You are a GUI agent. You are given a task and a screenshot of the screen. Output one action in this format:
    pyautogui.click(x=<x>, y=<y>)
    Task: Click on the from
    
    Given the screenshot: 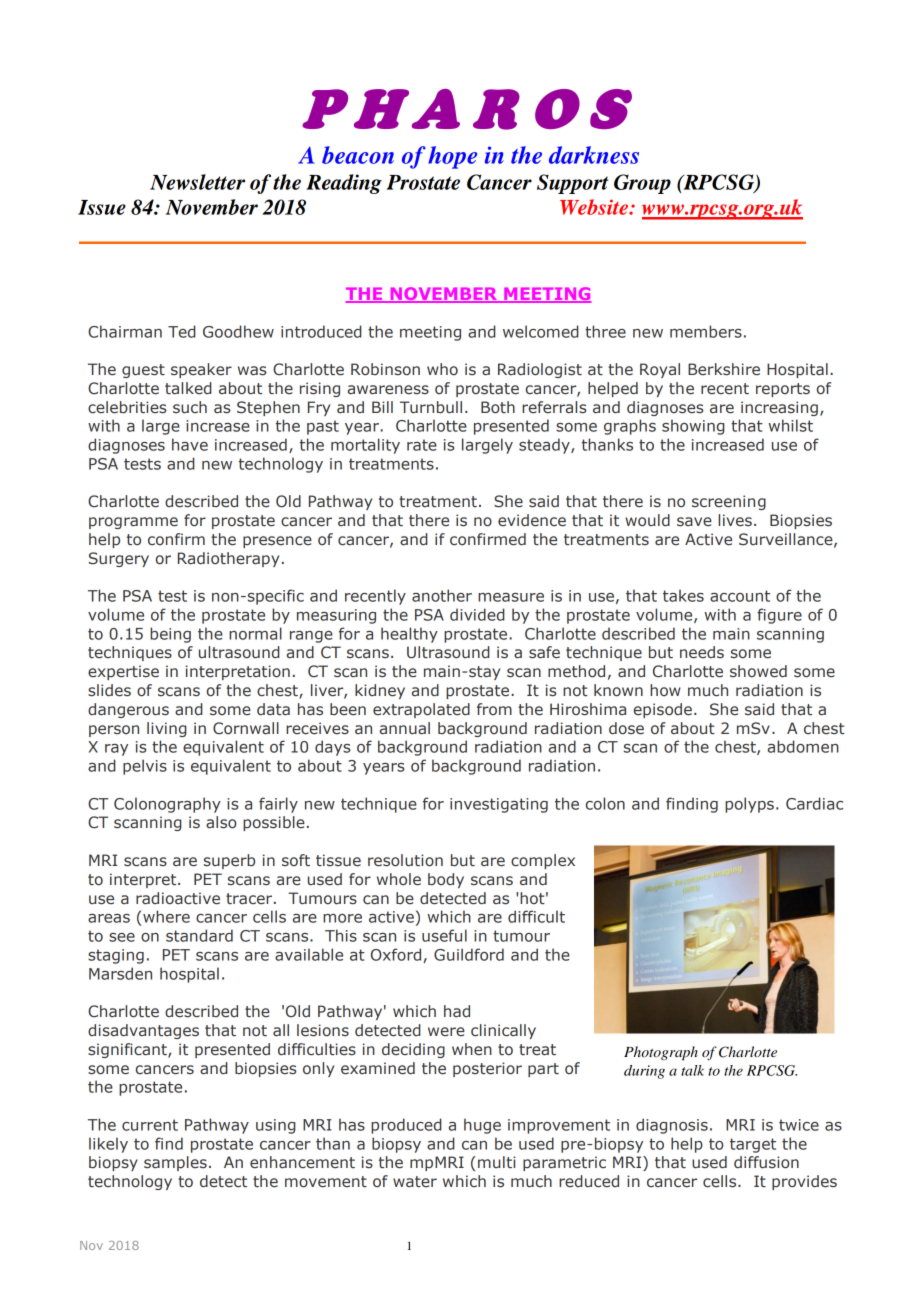 What is the action you would take?
    pyautogui.click(x=494, y=709)
